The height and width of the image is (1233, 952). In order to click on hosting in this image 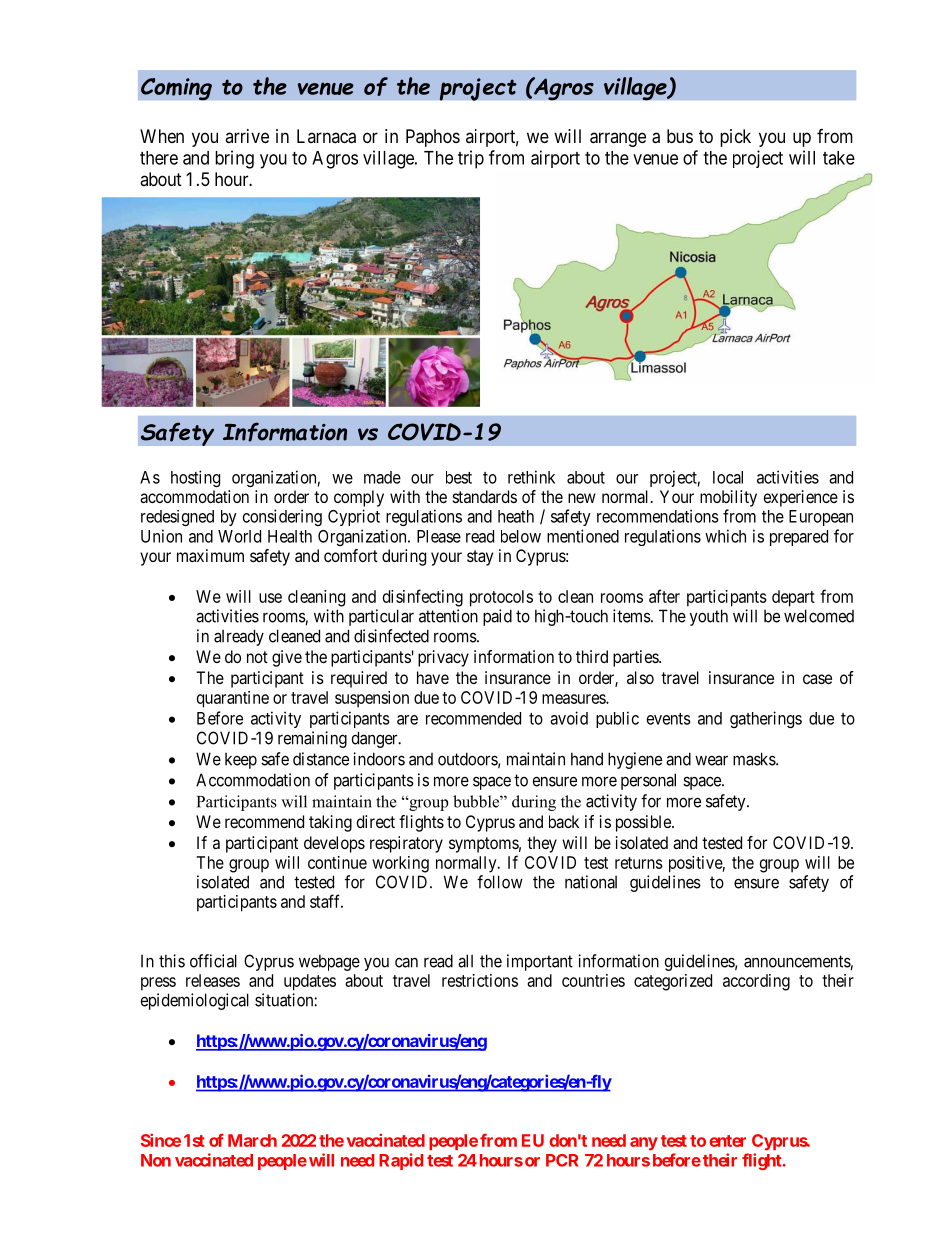, I will do `click(195, 478)`.
